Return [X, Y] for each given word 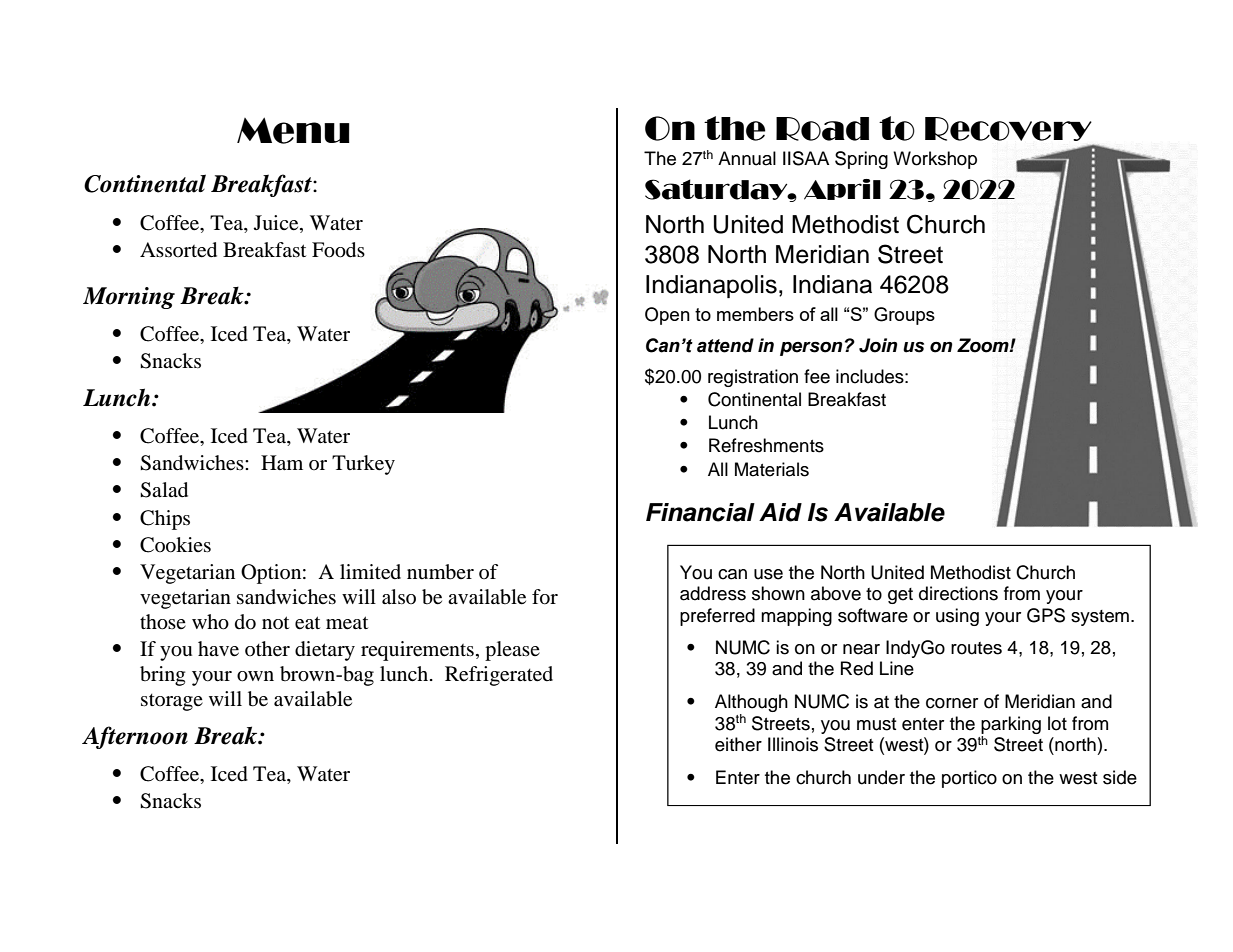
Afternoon [135, 737]
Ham [282, 463]
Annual [747, 158]
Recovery [1008, 129]
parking [1011, 725]
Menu [293, 130]
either [738, 744]
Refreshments [766, 445]
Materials [772, 469]
